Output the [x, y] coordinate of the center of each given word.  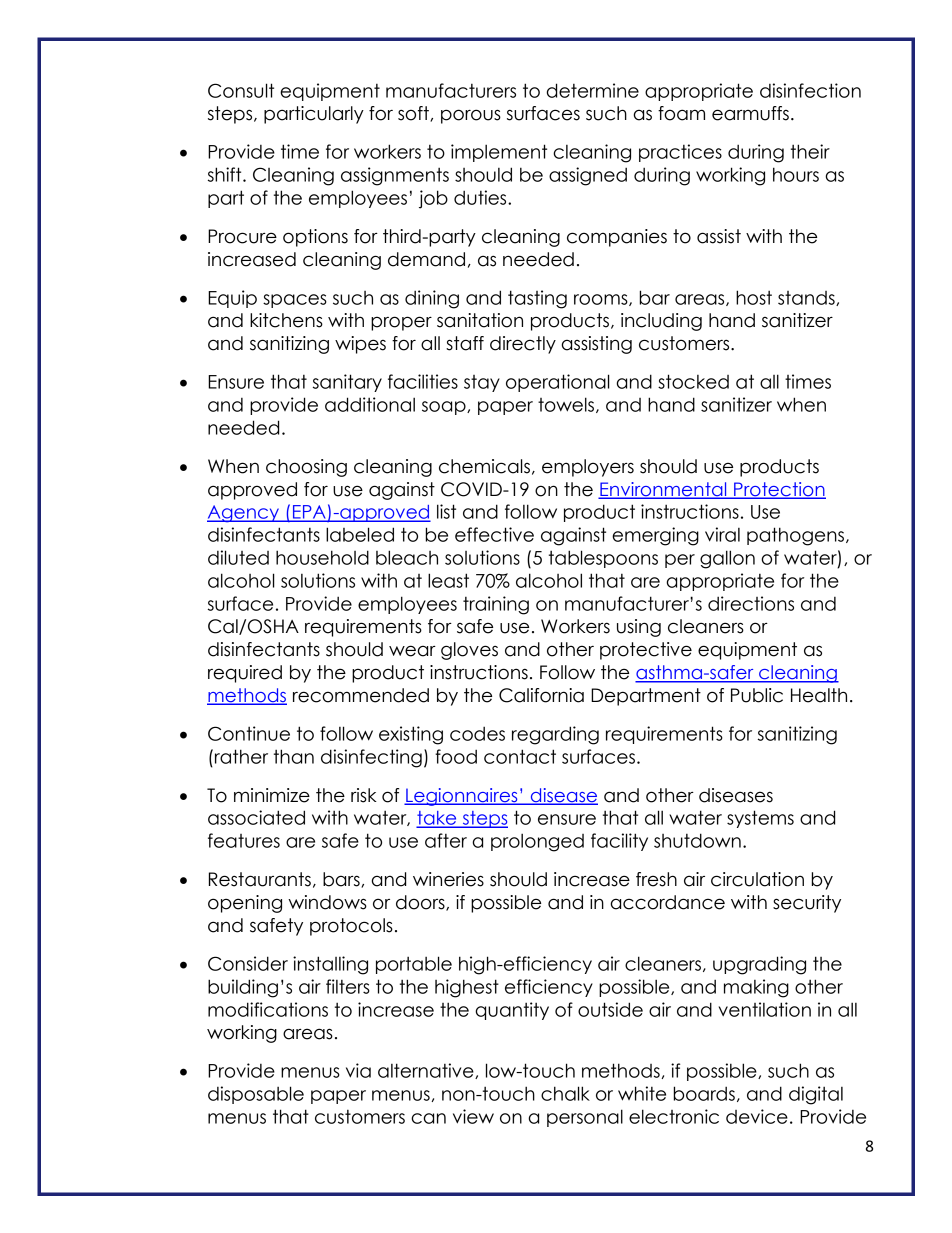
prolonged [537, 842]
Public [757, 695]
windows [327, 902]
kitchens [286, 320]
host [754, 297]
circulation [757, 879]
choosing [306, 468]
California [541, 695]
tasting [537, 299]
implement [499, 153]
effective [494, 534]
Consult [241, 90]
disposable [256, 1095]
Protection [779, 490]
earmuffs [750, 113]
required [245, 674]
